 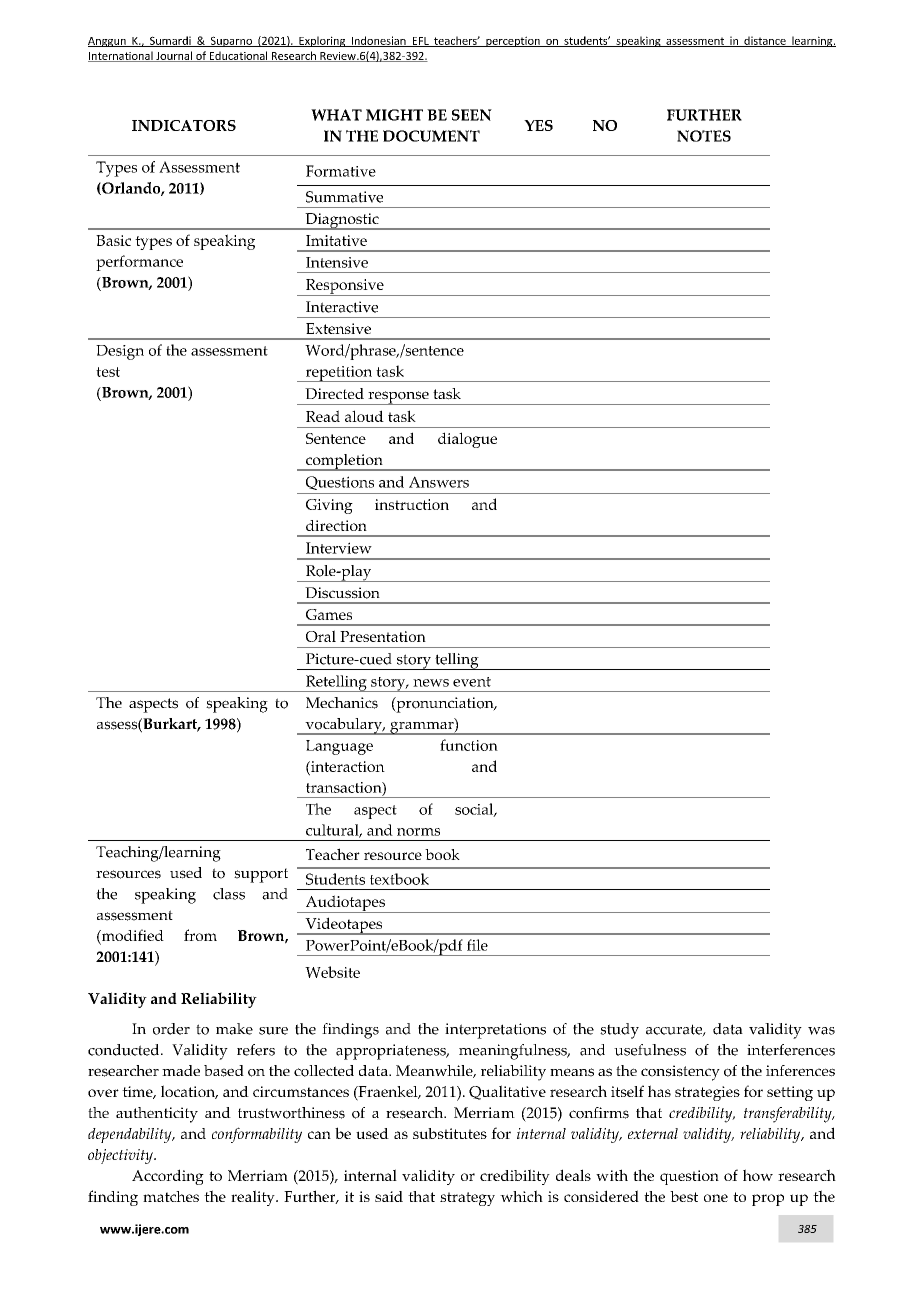 I want to click on Language, so click(x=339, y=747).
